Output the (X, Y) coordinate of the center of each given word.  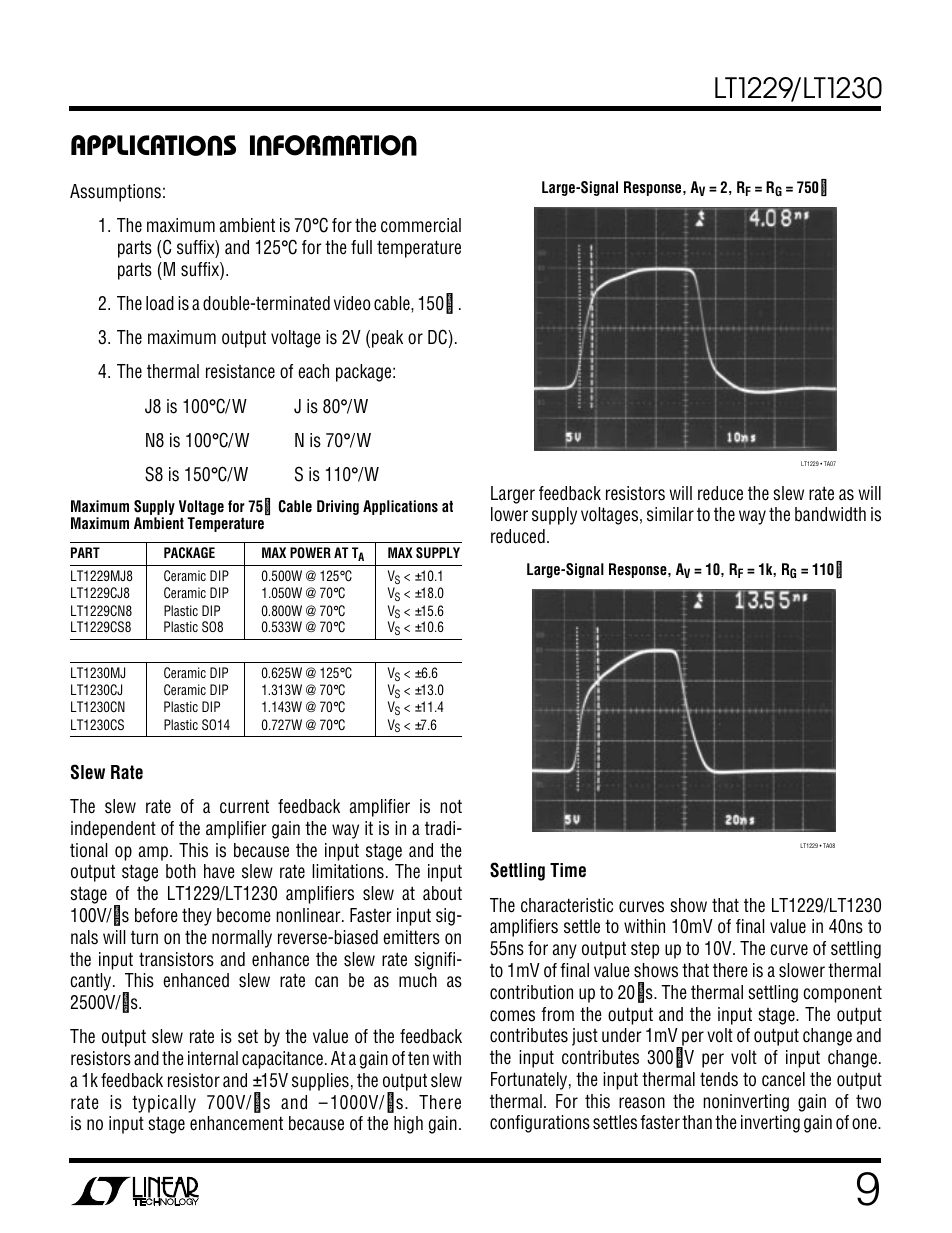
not (451, 806)
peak (387, 339)
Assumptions (115, 193)
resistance (240, 371)
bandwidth (830, 514)
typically (164, 1104)
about (442, 893)
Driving (338, 507)
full (361, 247)
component (842, 994)
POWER (310, 552)
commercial (421, 225)
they (197, 917)
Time (568, 870)
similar (670, 514)
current (244, 806)
